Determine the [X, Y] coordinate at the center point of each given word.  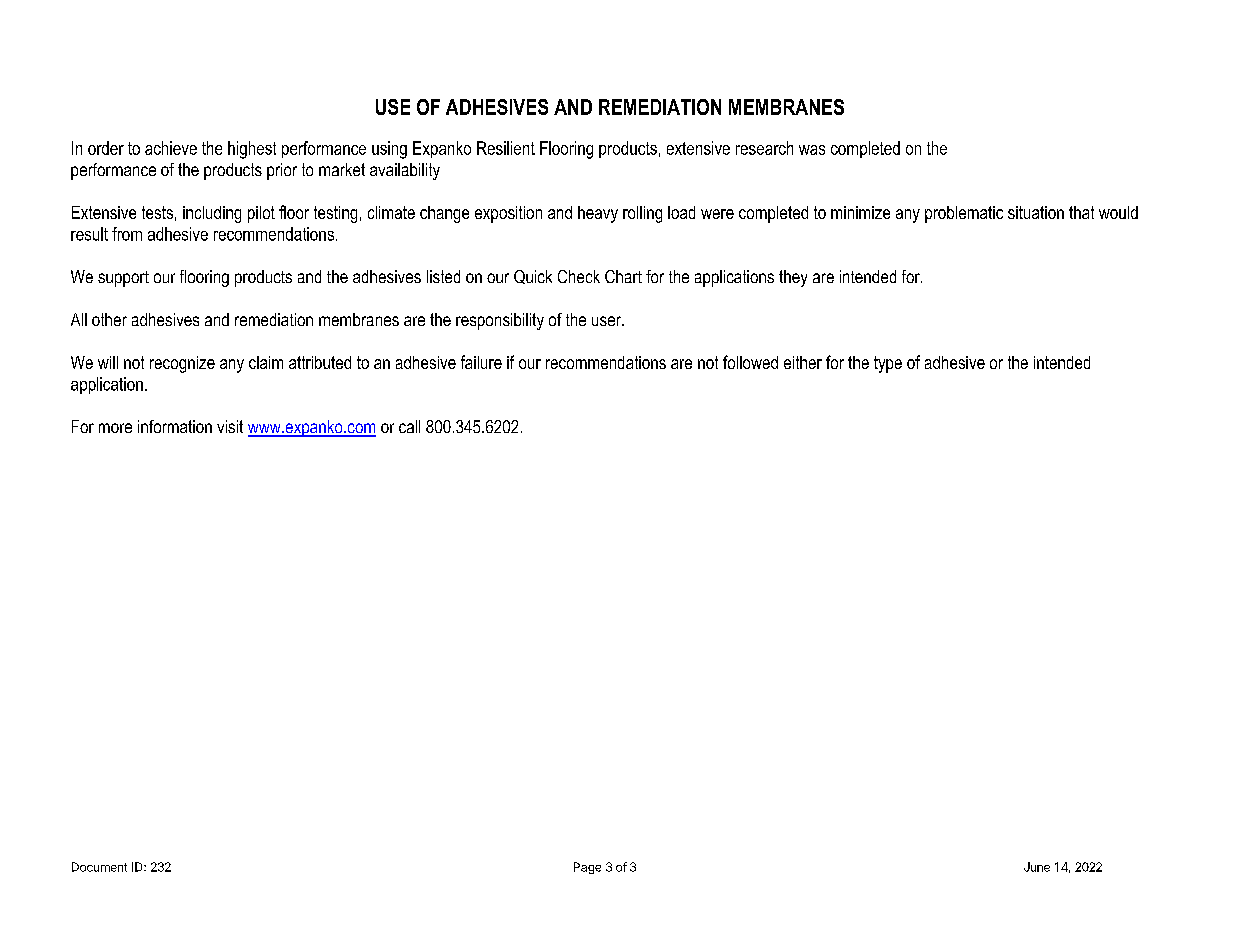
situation [1036, 212]
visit [230, 426]
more [115, 428]
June [1037, 867]
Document [99, 867]
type [888, 364]
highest [252, 150]
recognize [182, 364]
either [803, 362]
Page [587, 868]
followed [750, 362]
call [409, 426]
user [608, 321]
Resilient [506, 148]
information [175, 426]
